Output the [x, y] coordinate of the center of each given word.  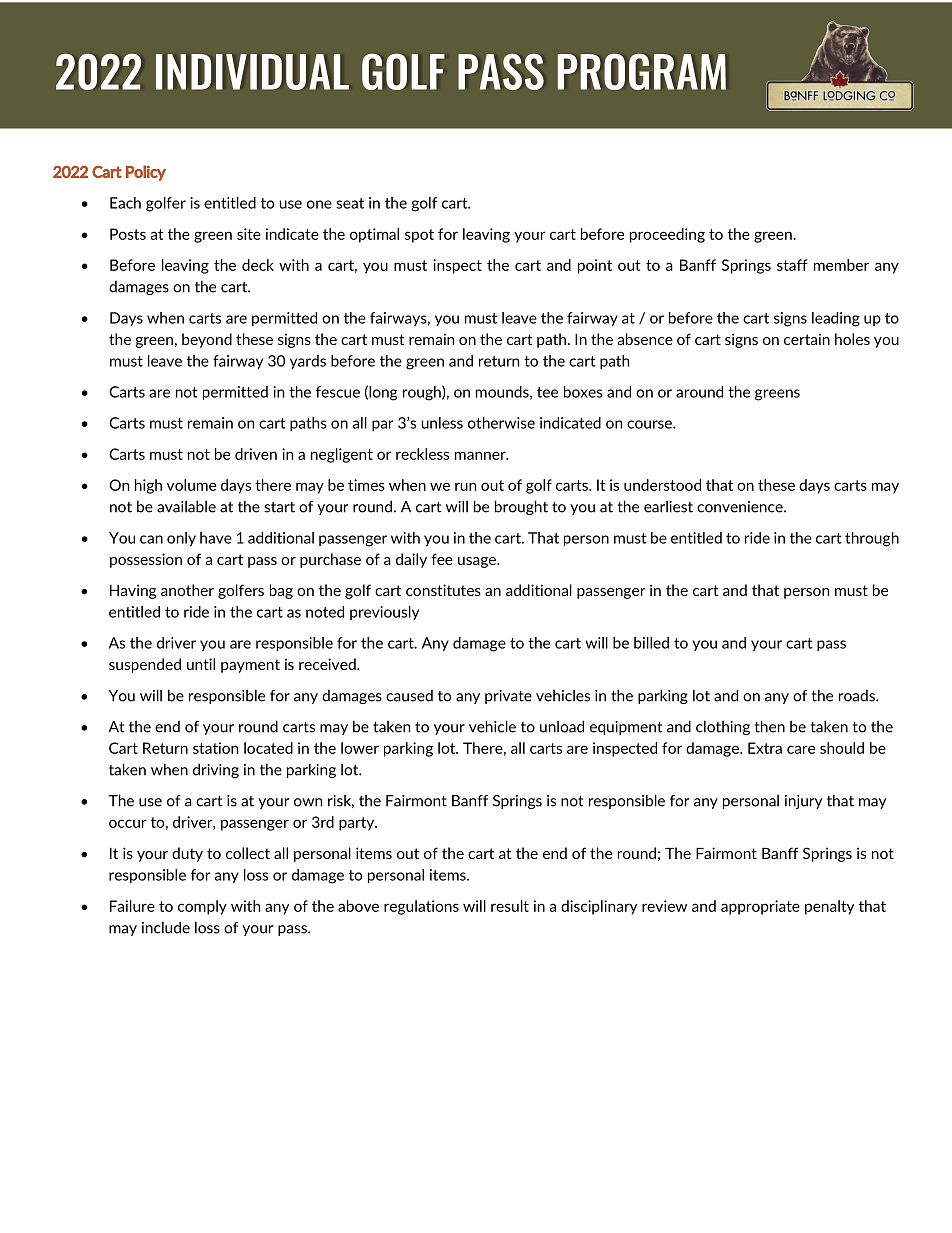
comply [202, 907]
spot [419, 236]
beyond [207, 340]
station [215, 748]
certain [807, 339]
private [508, 697]
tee [547, 392]
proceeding [667, 235]
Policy [146, 173]
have [216, 538]
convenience [741, 507]
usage [478, 562]
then [769, 726]
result [510, 906]
